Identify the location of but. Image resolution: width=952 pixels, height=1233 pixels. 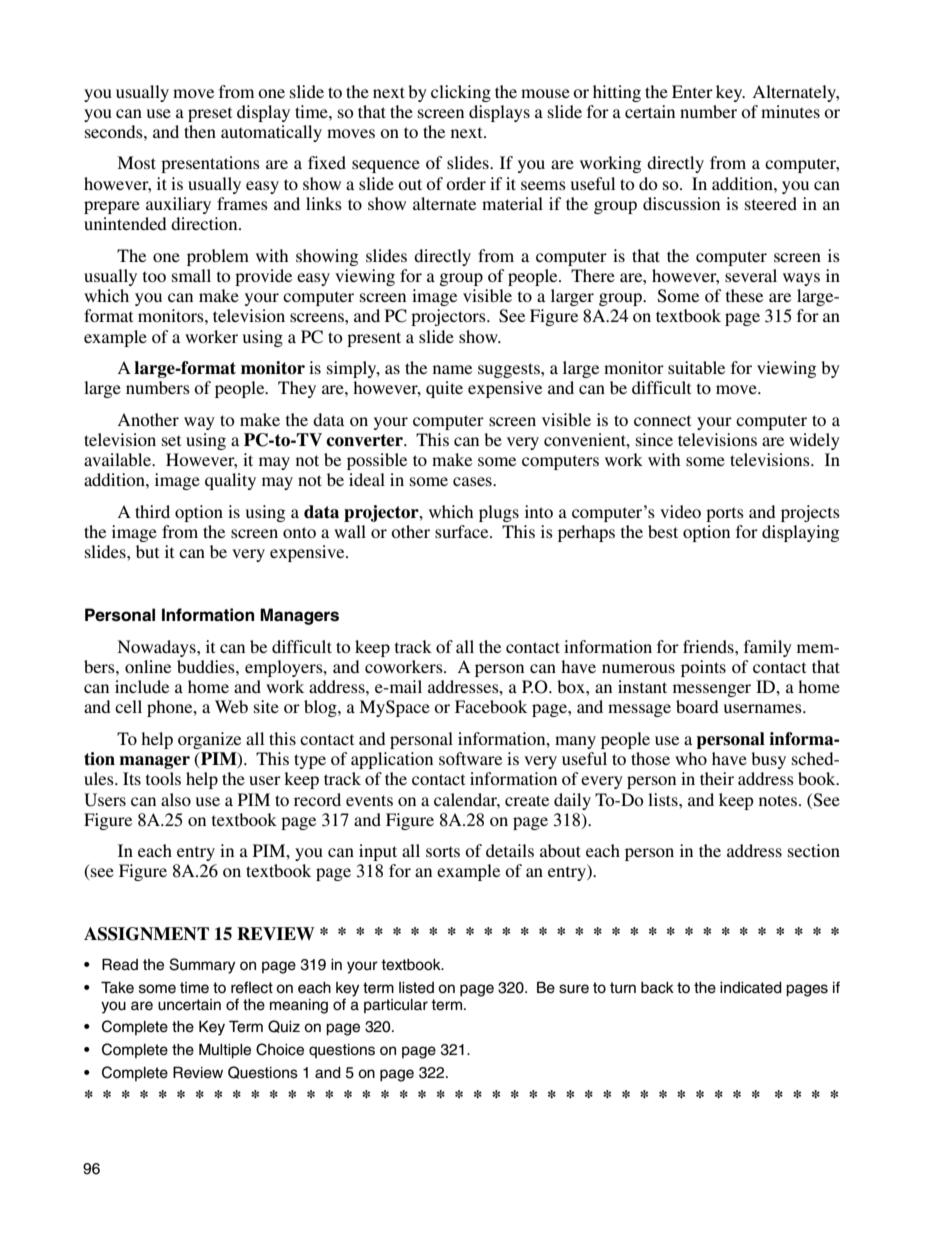
(147, 551).
